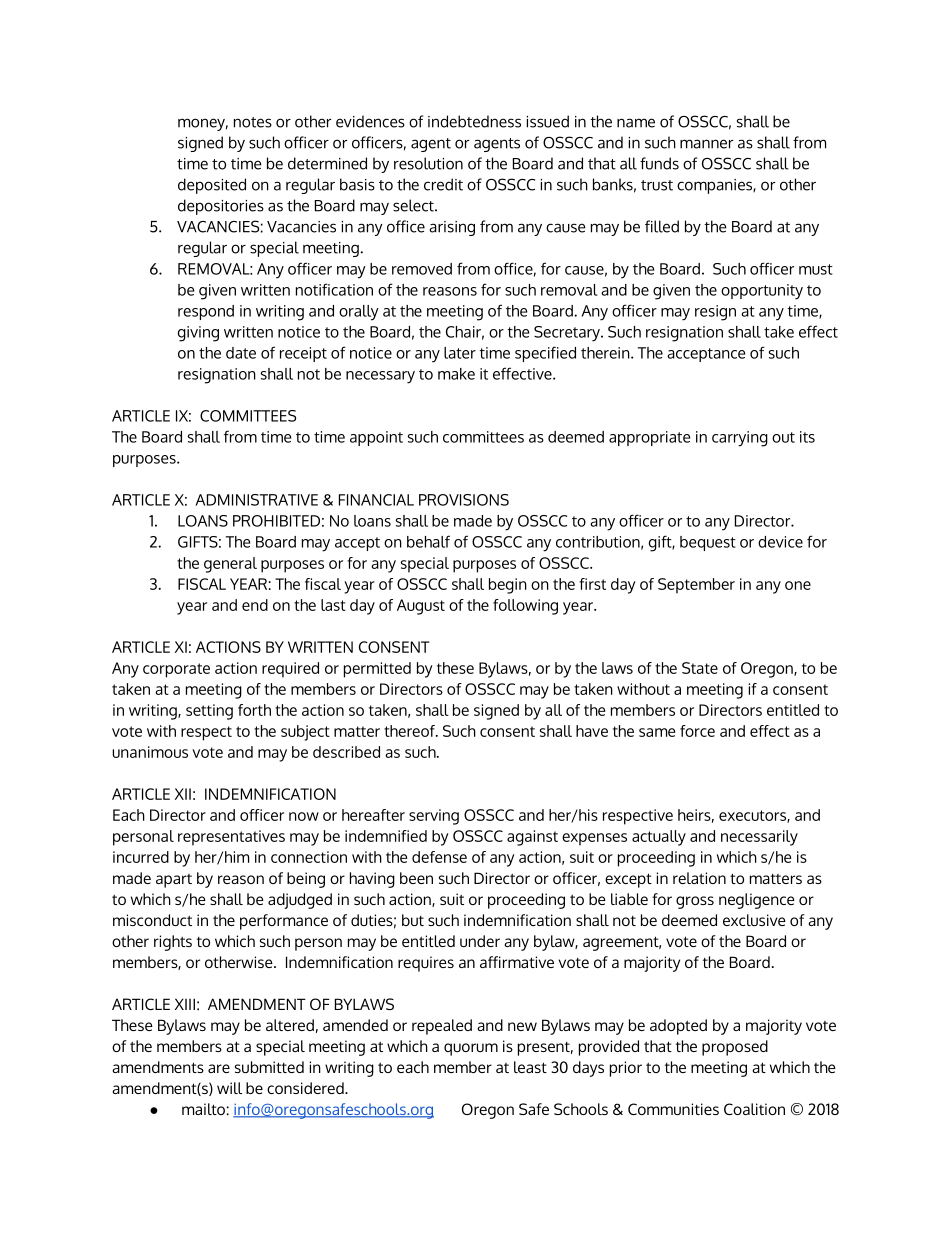 The width and height of the screenshot is (952, 1233). What do you see at coordinates (230, 565) in the screenshot?
I see `general` at bounding box center [230, 565].
